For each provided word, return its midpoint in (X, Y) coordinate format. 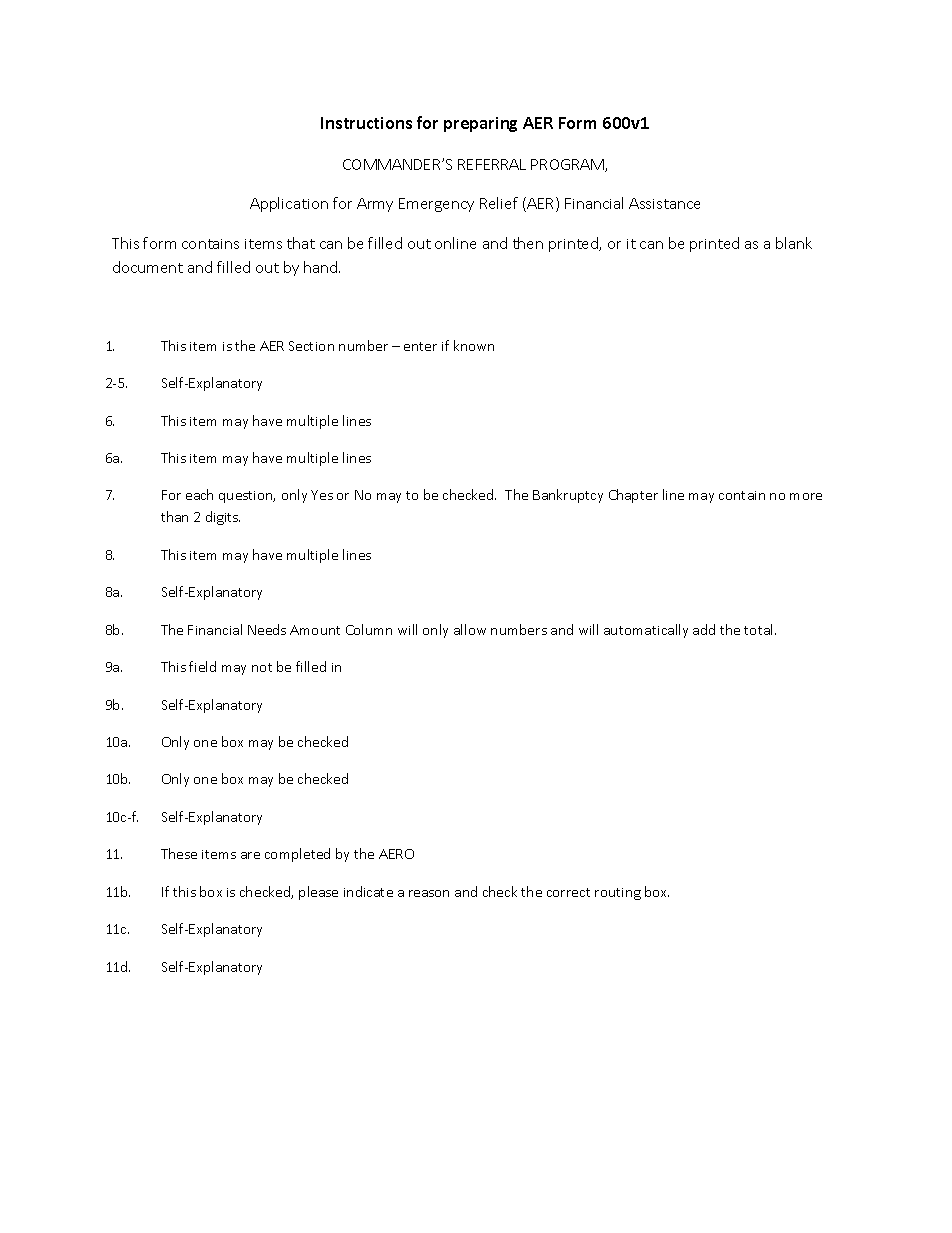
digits (223, 518)
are (250, 855)
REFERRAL (492, 164)
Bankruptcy (568, 496)
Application (289, 204)
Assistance (664, 203)
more (806, 496)
